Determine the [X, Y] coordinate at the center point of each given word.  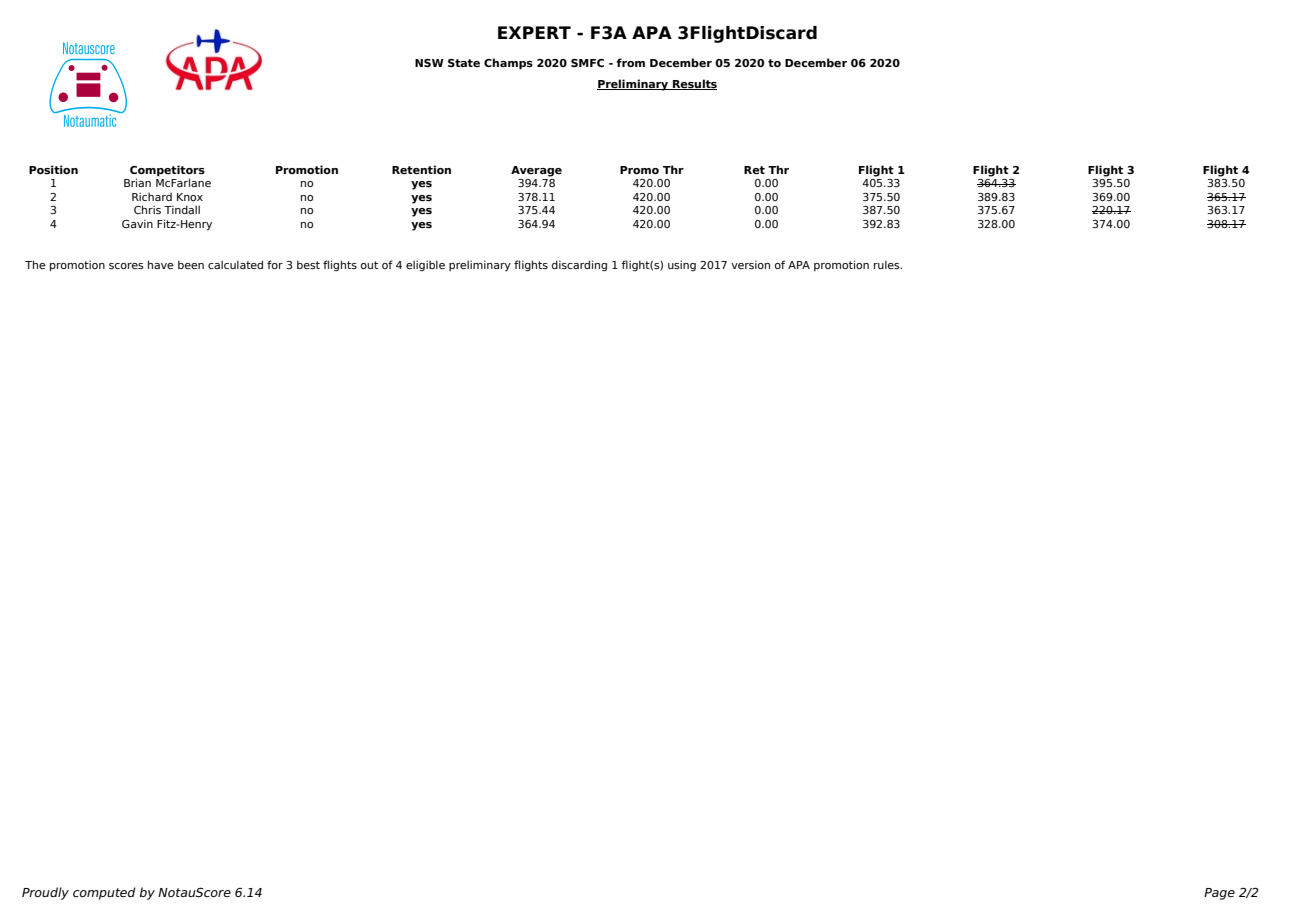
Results [694, 84]
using [682, 265]
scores [126, 266]
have [161, 264]
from [630, 62]
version [750, 264]
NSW [429, 63]
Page [1219, 894]
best [308, 264]
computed [104, 893]
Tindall [182, 209]
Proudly [45, 893]
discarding [579, 265]
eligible [425, 265]
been [191, 264]
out [369, 265]
